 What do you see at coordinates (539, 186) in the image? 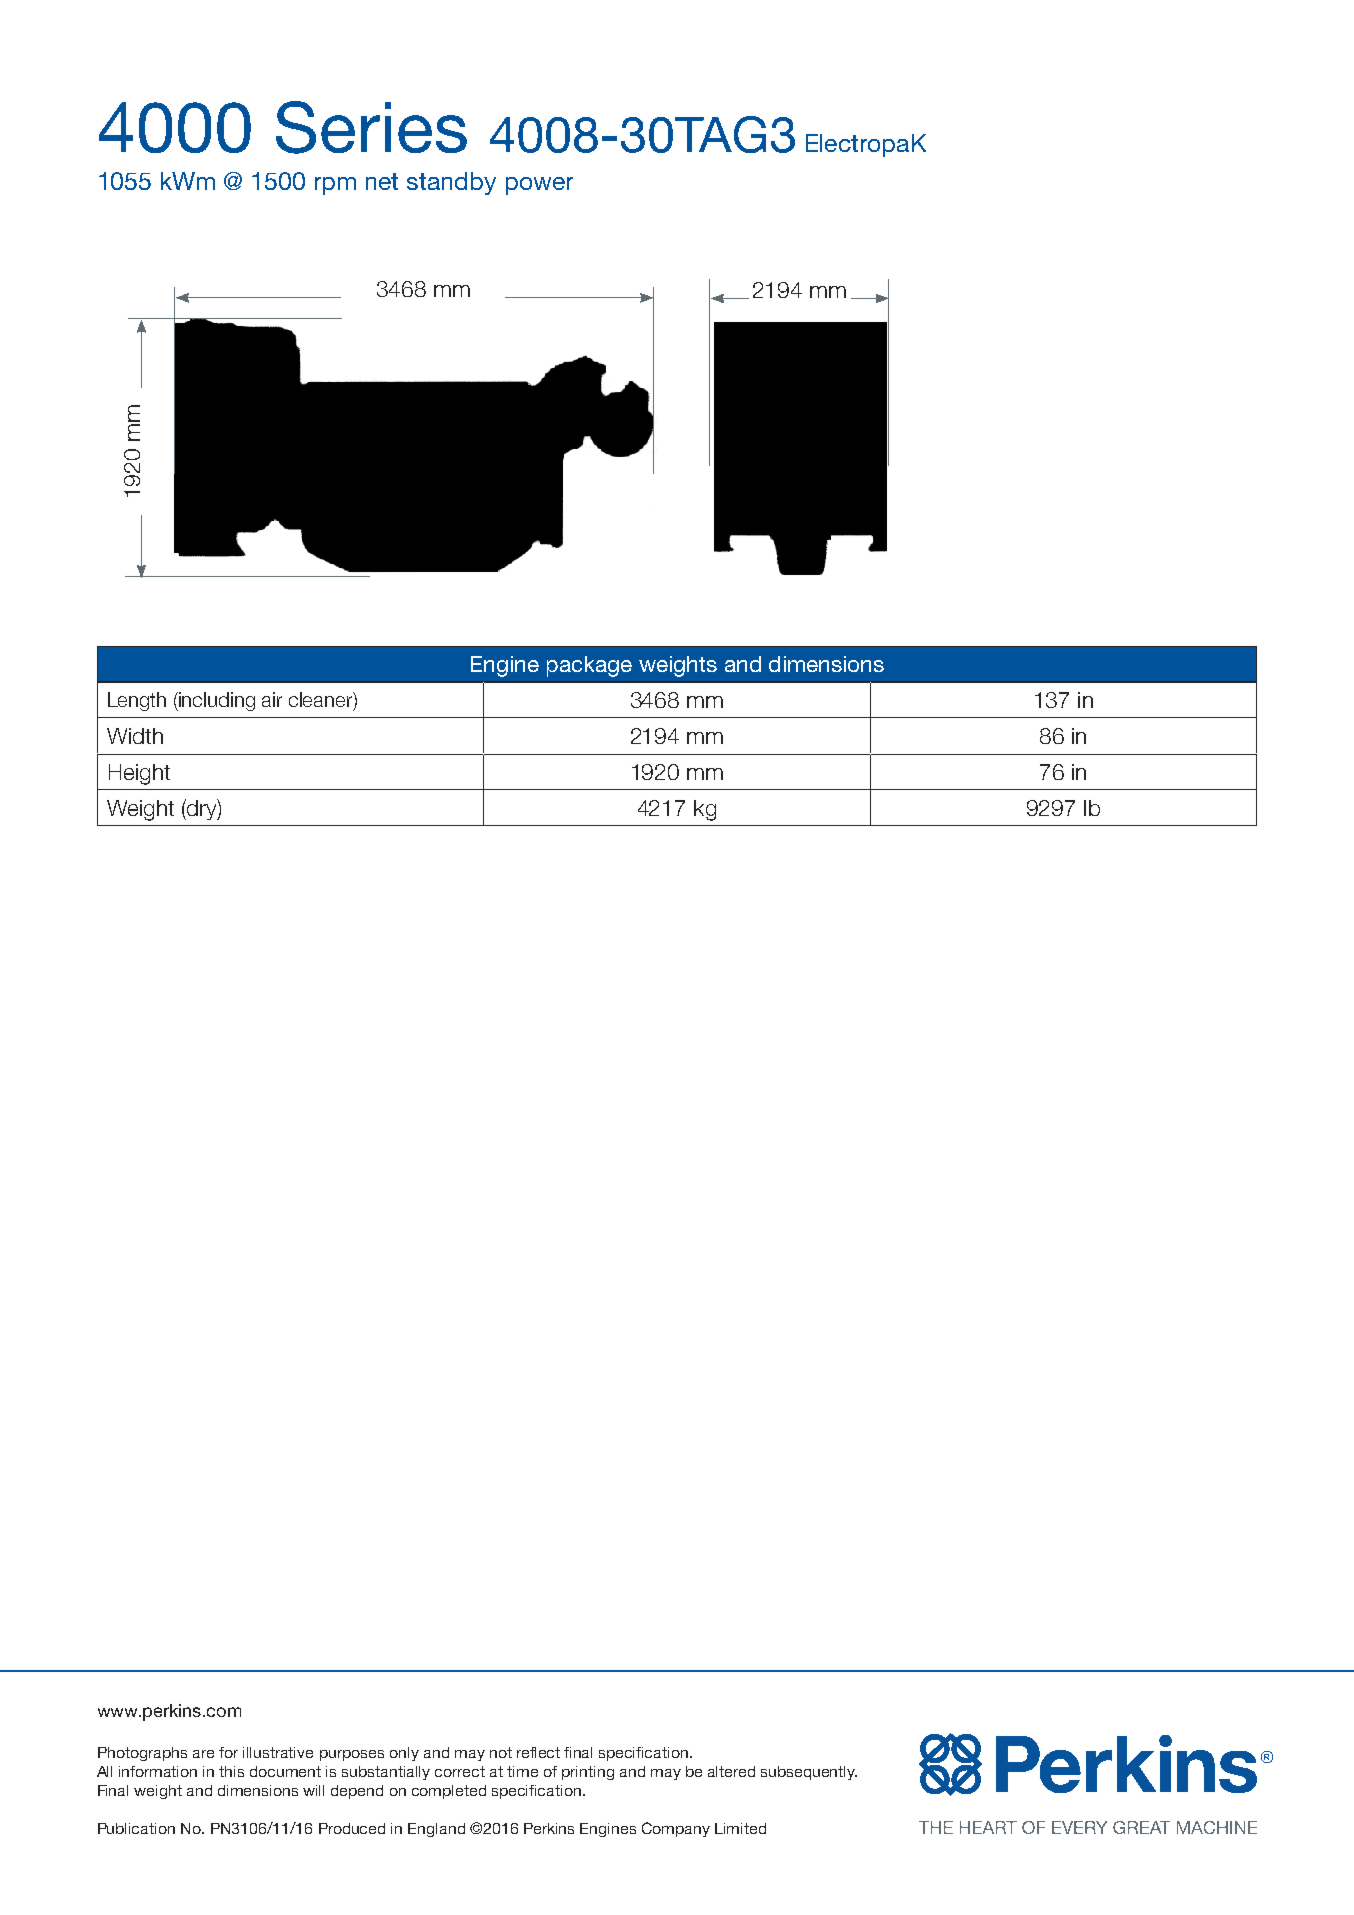
I see `power` at bounding box center [539, 186].
